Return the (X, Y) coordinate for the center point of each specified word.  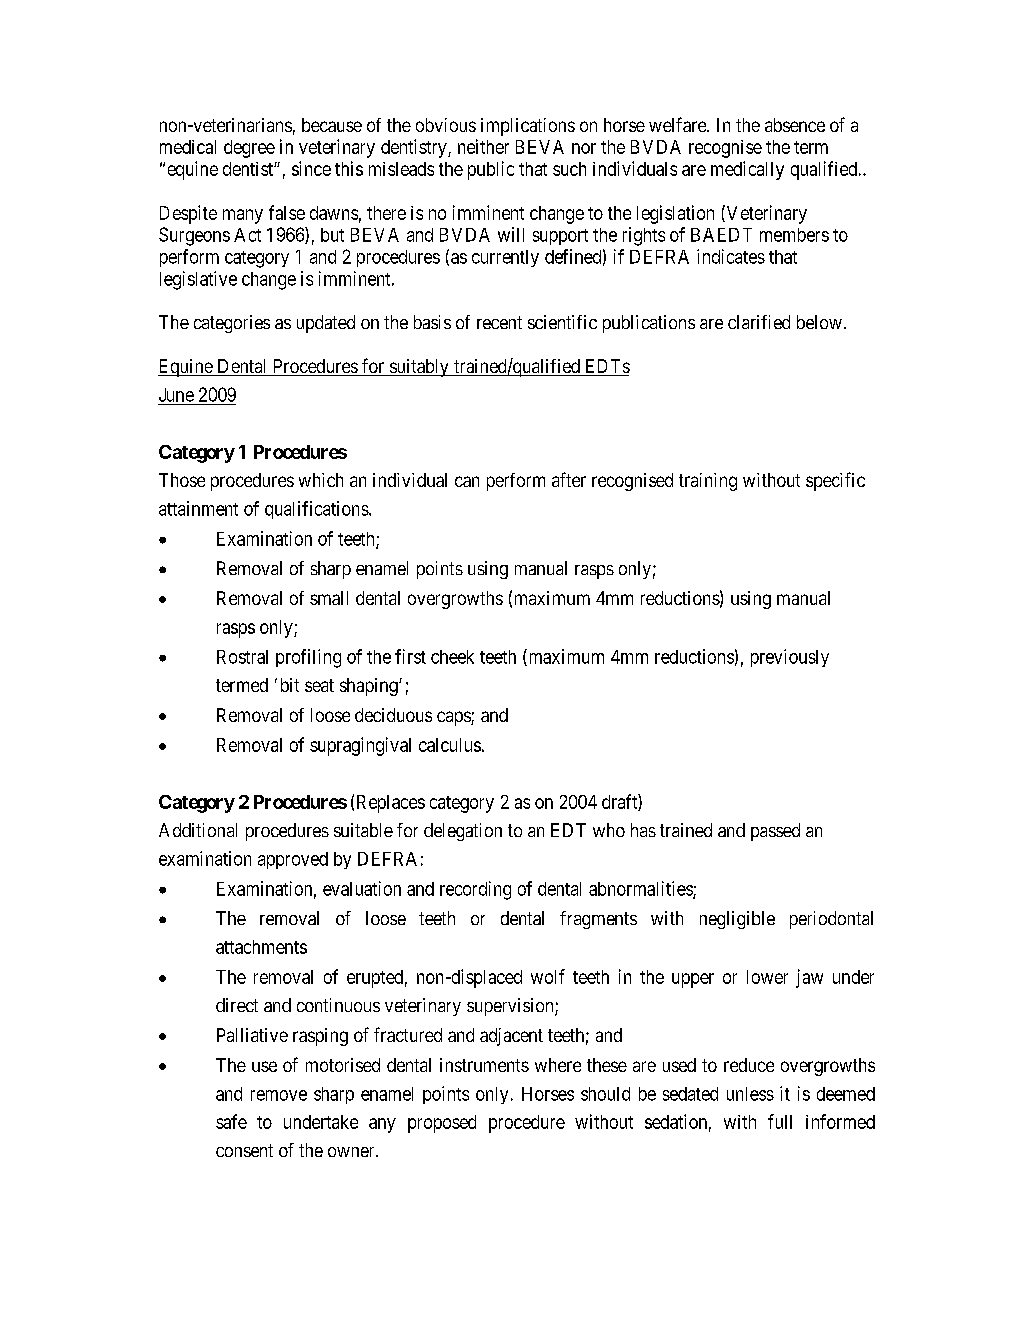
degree (249, 149)
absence (795, 125)
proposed (442, 1124)
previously (790, 658)
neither (483, 146)
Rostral (242, 657)
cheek (452, 657)
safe (231, 1121)
